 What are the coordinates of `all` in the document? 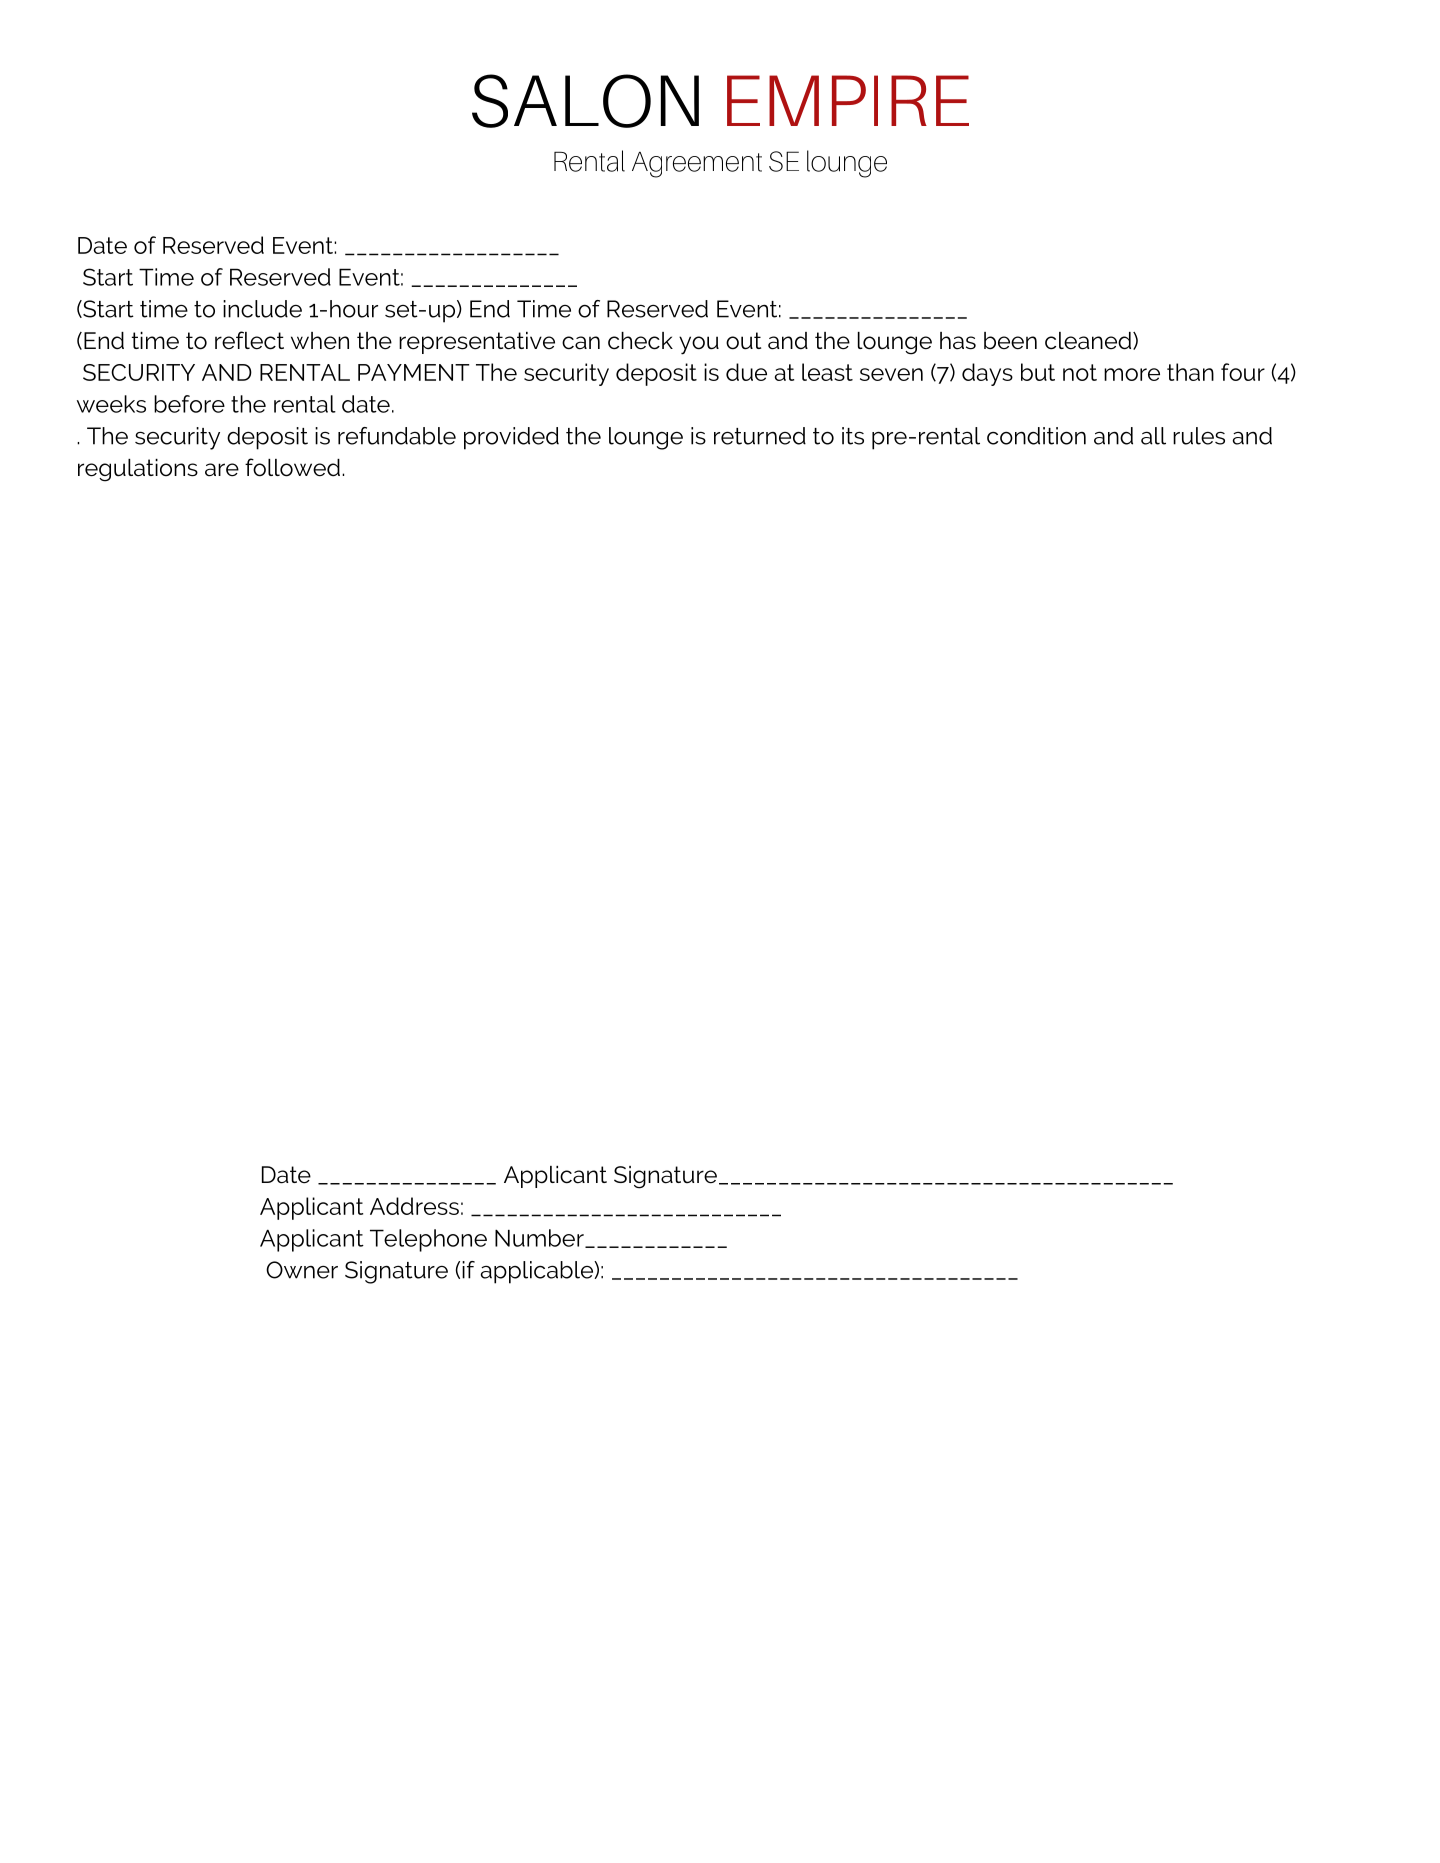 It's located at (1153, 436).
